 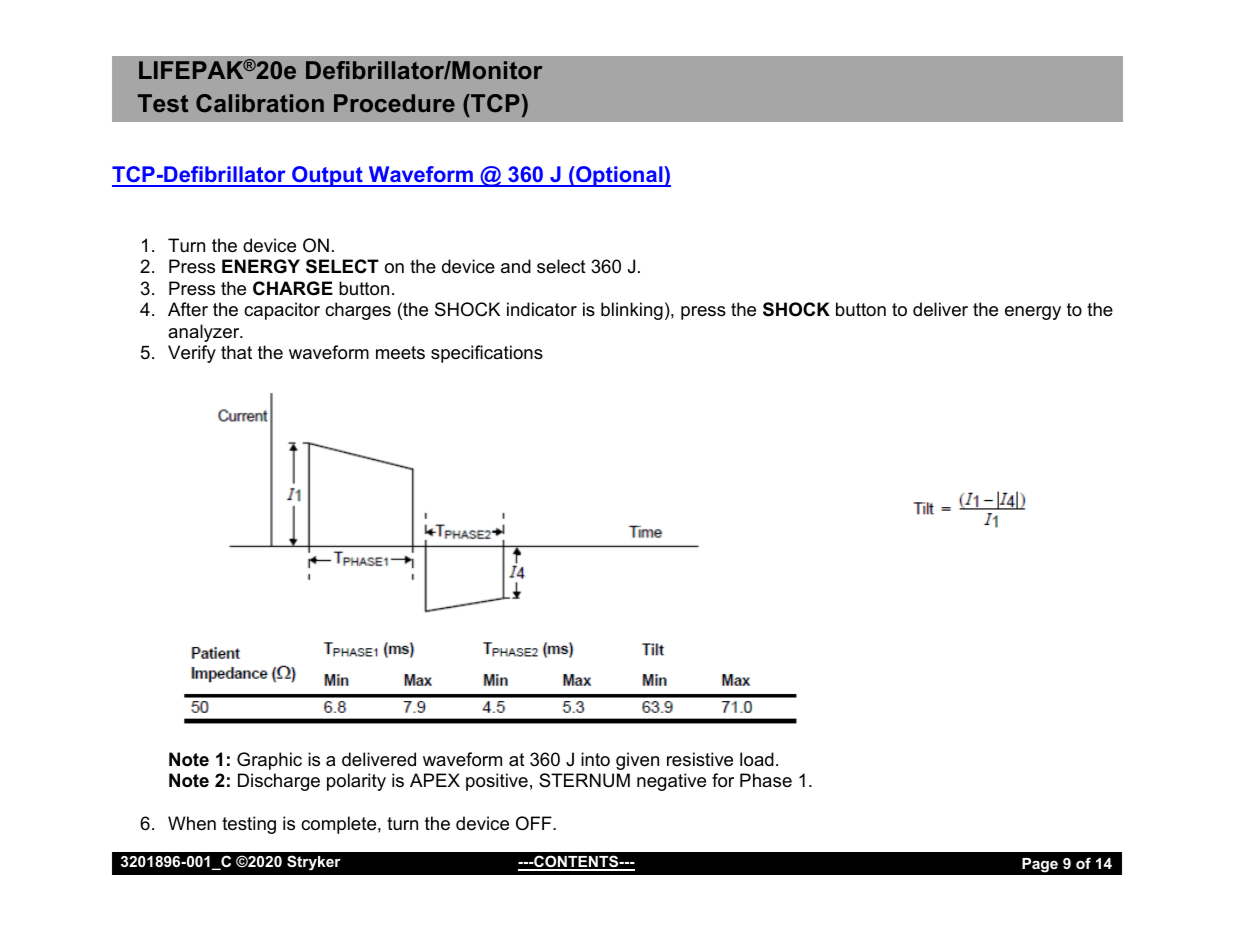 What do you see at coordinates (314, 863) in the screenshot?
I see `Stryker` at bounding box center [314, 863].
